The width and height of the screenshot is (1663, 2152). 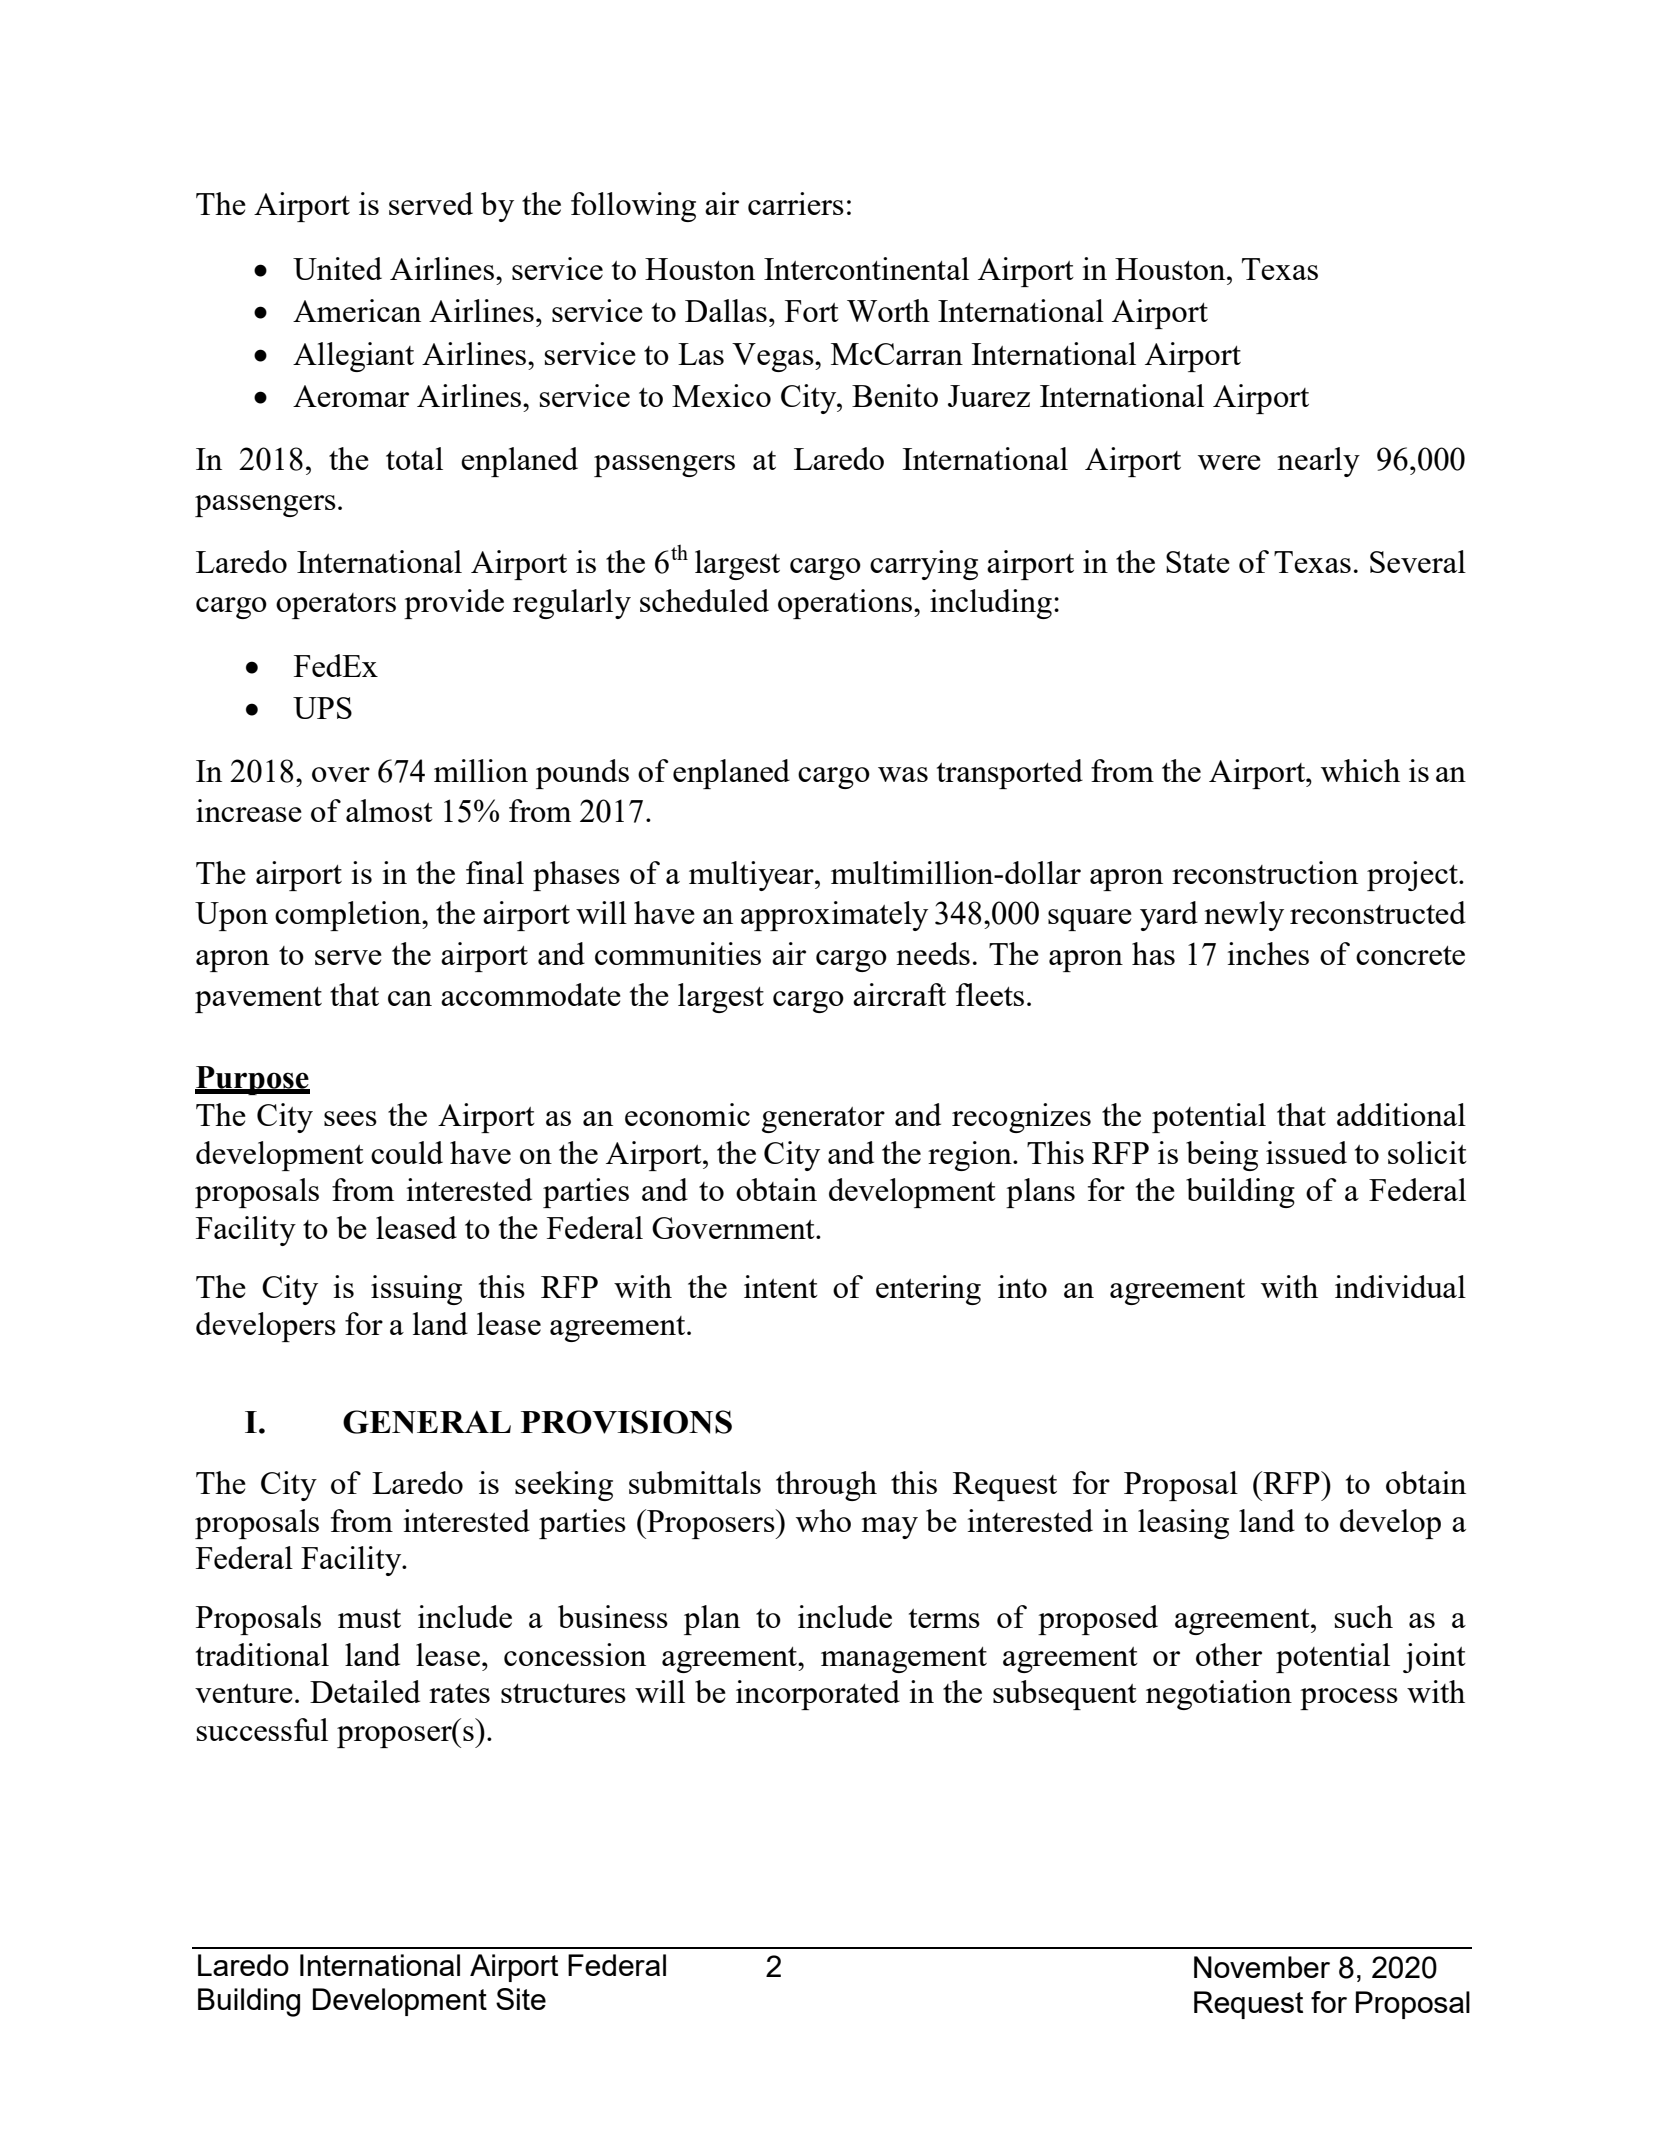 I want to click on must, so click(x=369, y=1618).
